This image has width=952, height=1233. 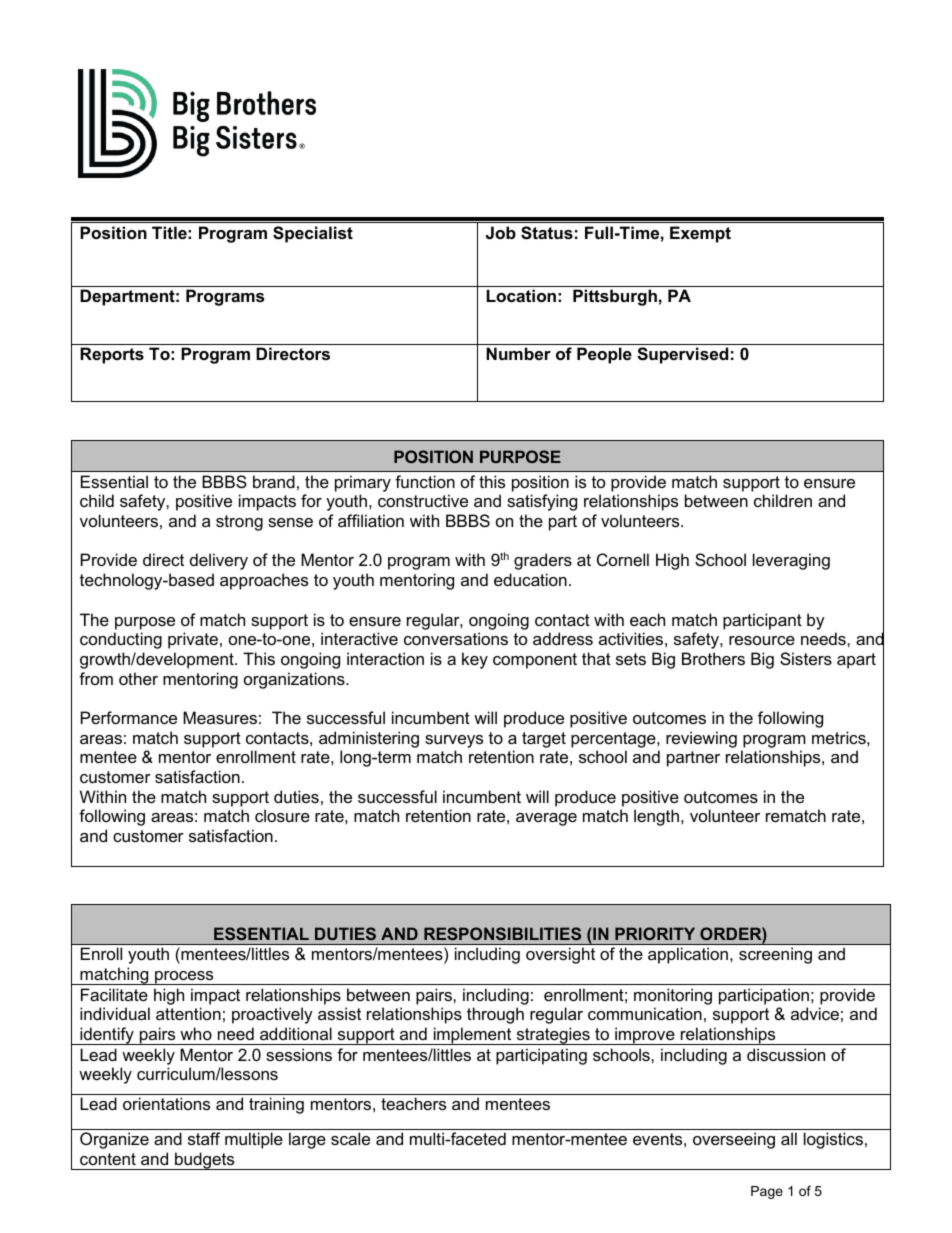 I want to click on Exempt, so click(x=700, y=234).
